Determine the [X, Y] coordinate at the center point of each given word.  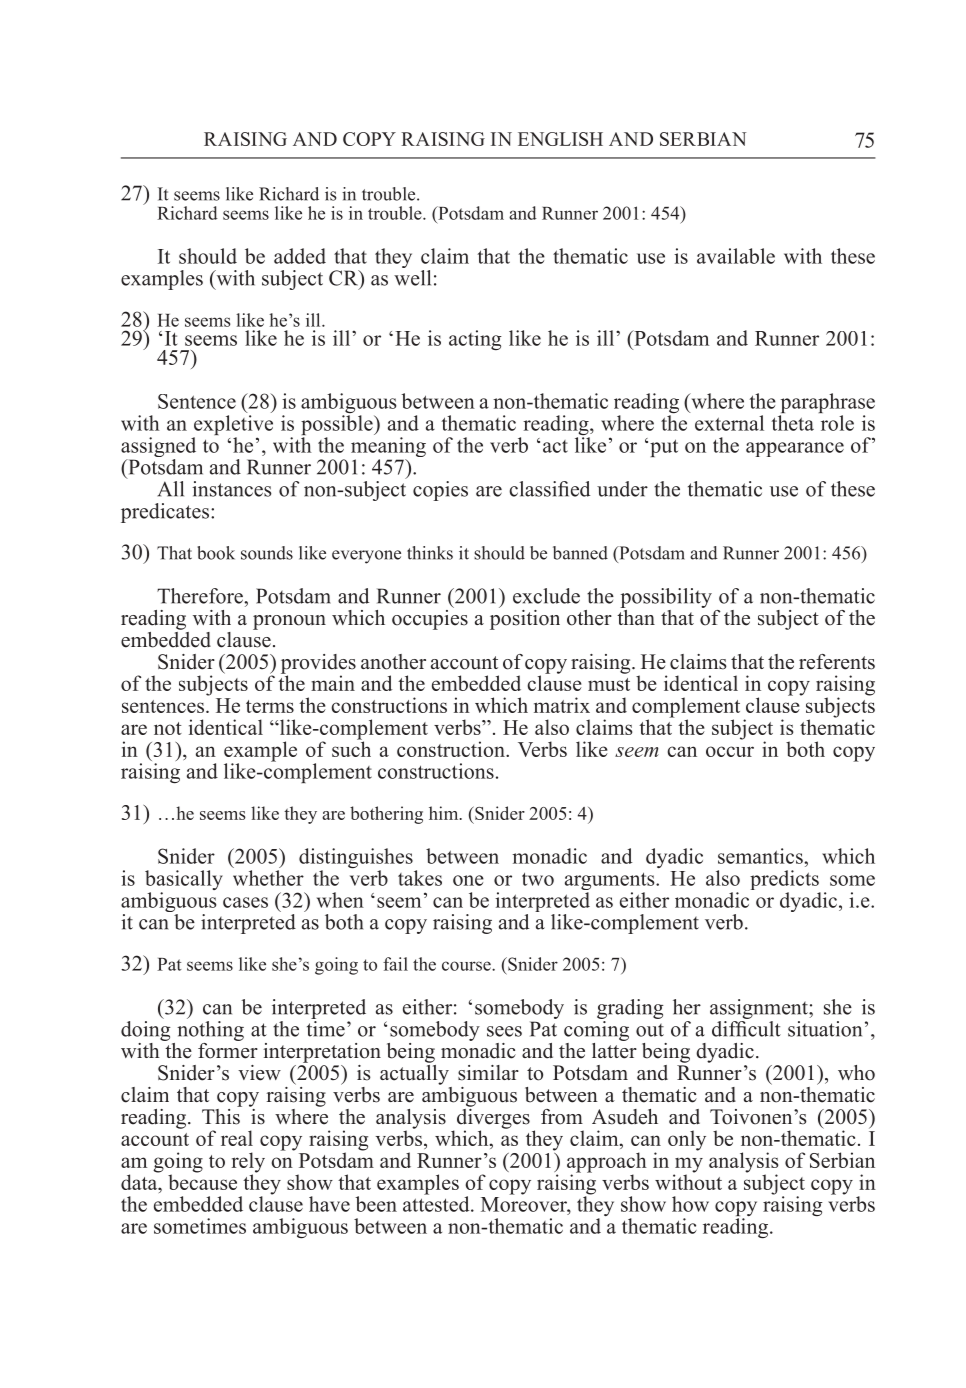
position [525, 618]
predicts [785, 881]
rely [248, 1163]
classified [549, 489]
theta [792, 423]
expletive [233, 426]
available [736, 256]
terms [270, 706]
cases [245, 902]
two [538, 879]
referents [837, 662]
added [300, 256]
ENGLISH [560, 139]
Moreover [525, 1203]
